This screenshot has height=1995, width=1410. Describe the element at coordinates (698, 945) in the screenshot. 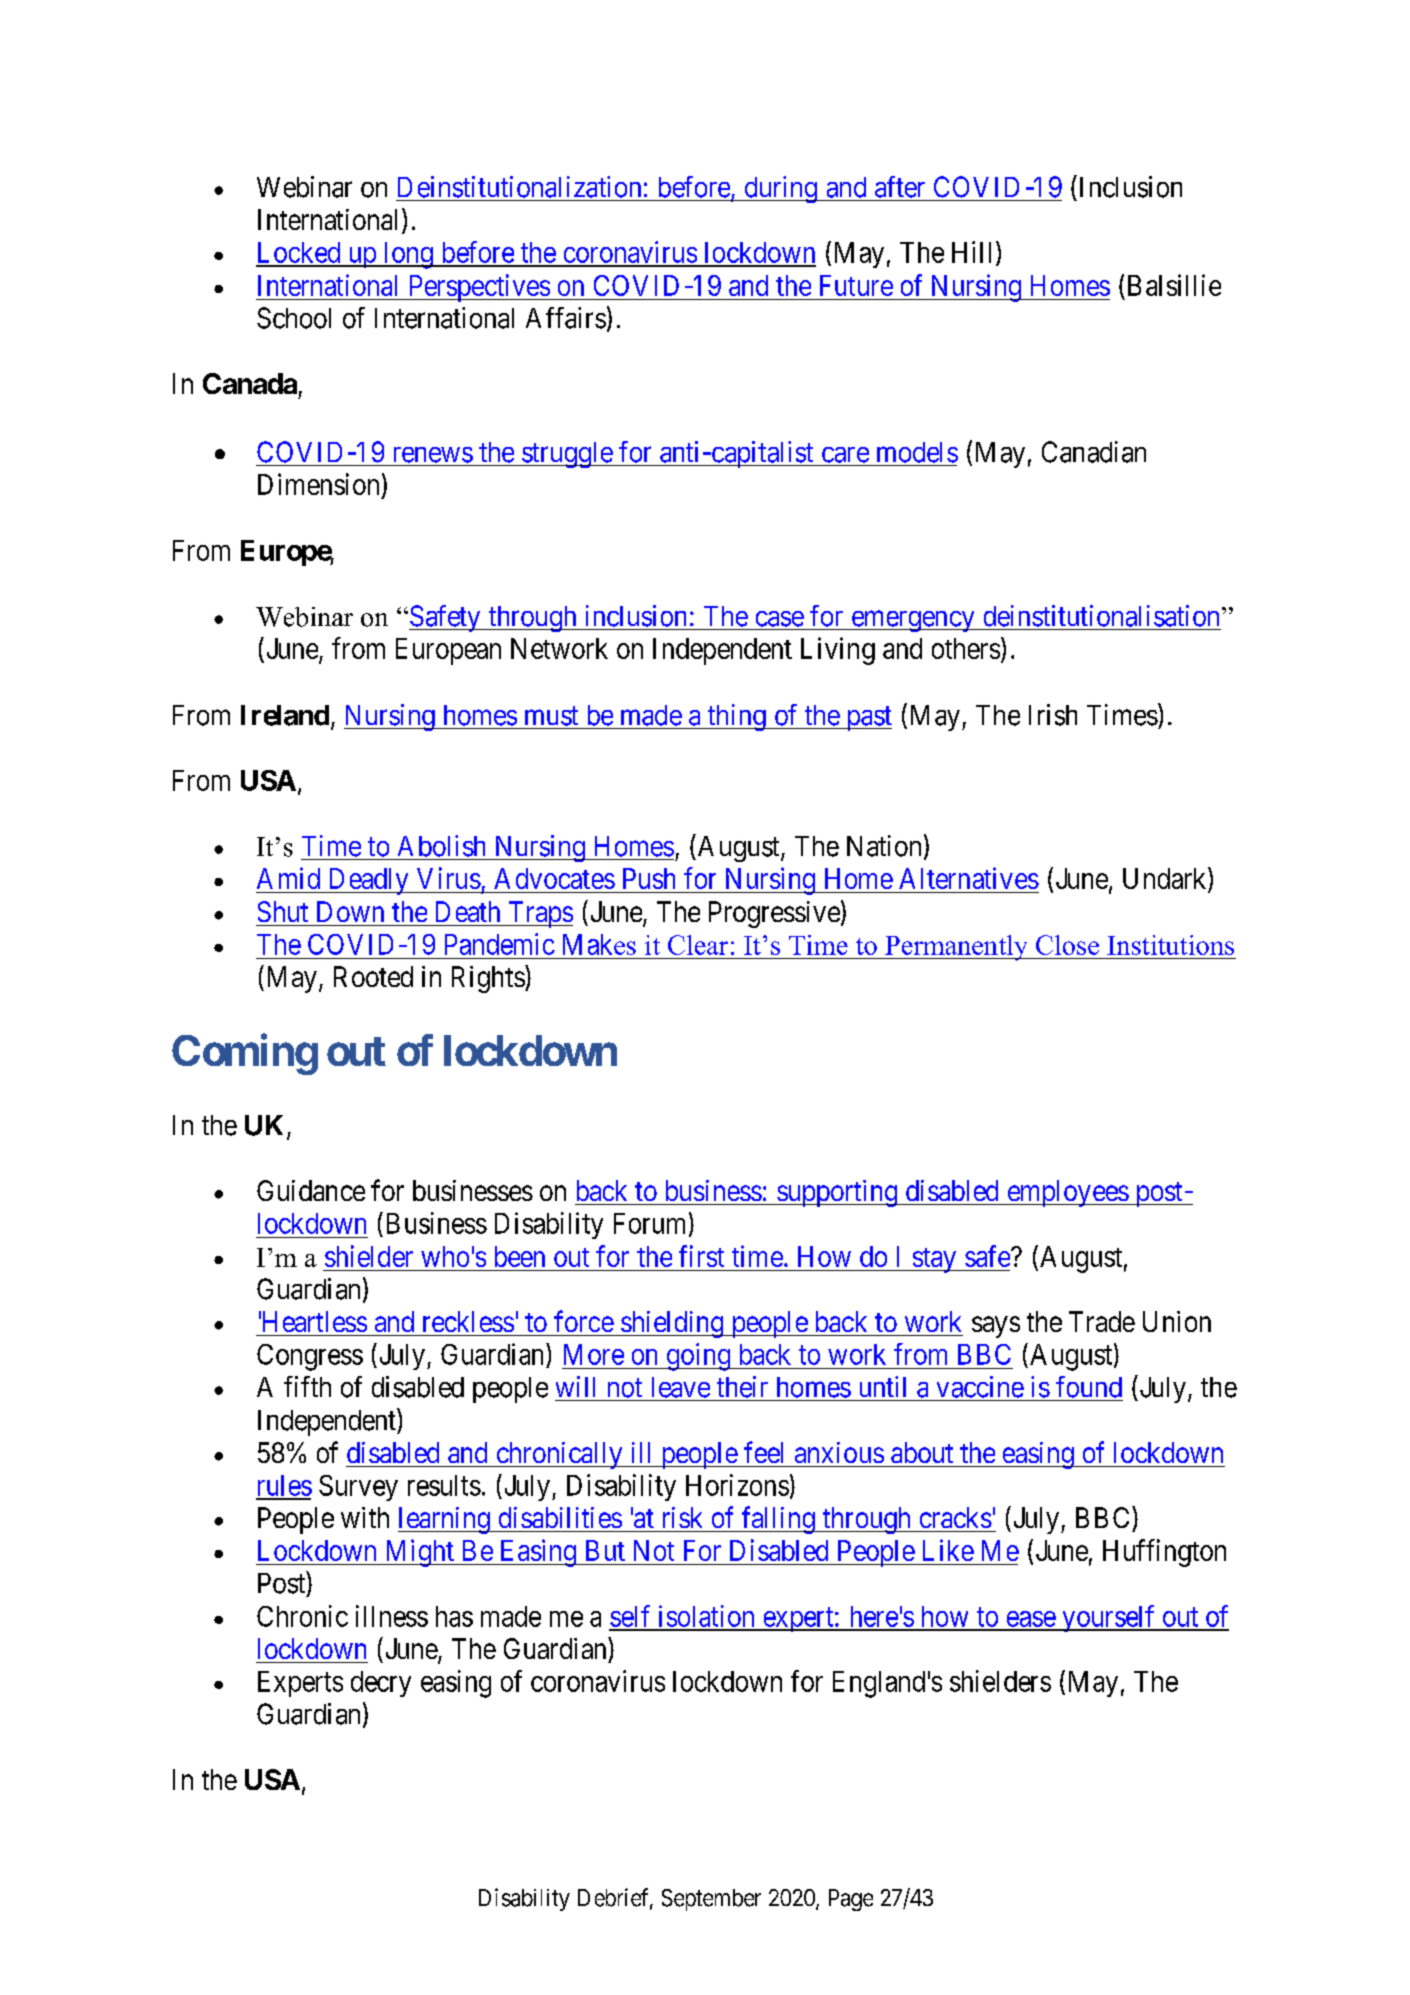

I see `Clear` at that location.
